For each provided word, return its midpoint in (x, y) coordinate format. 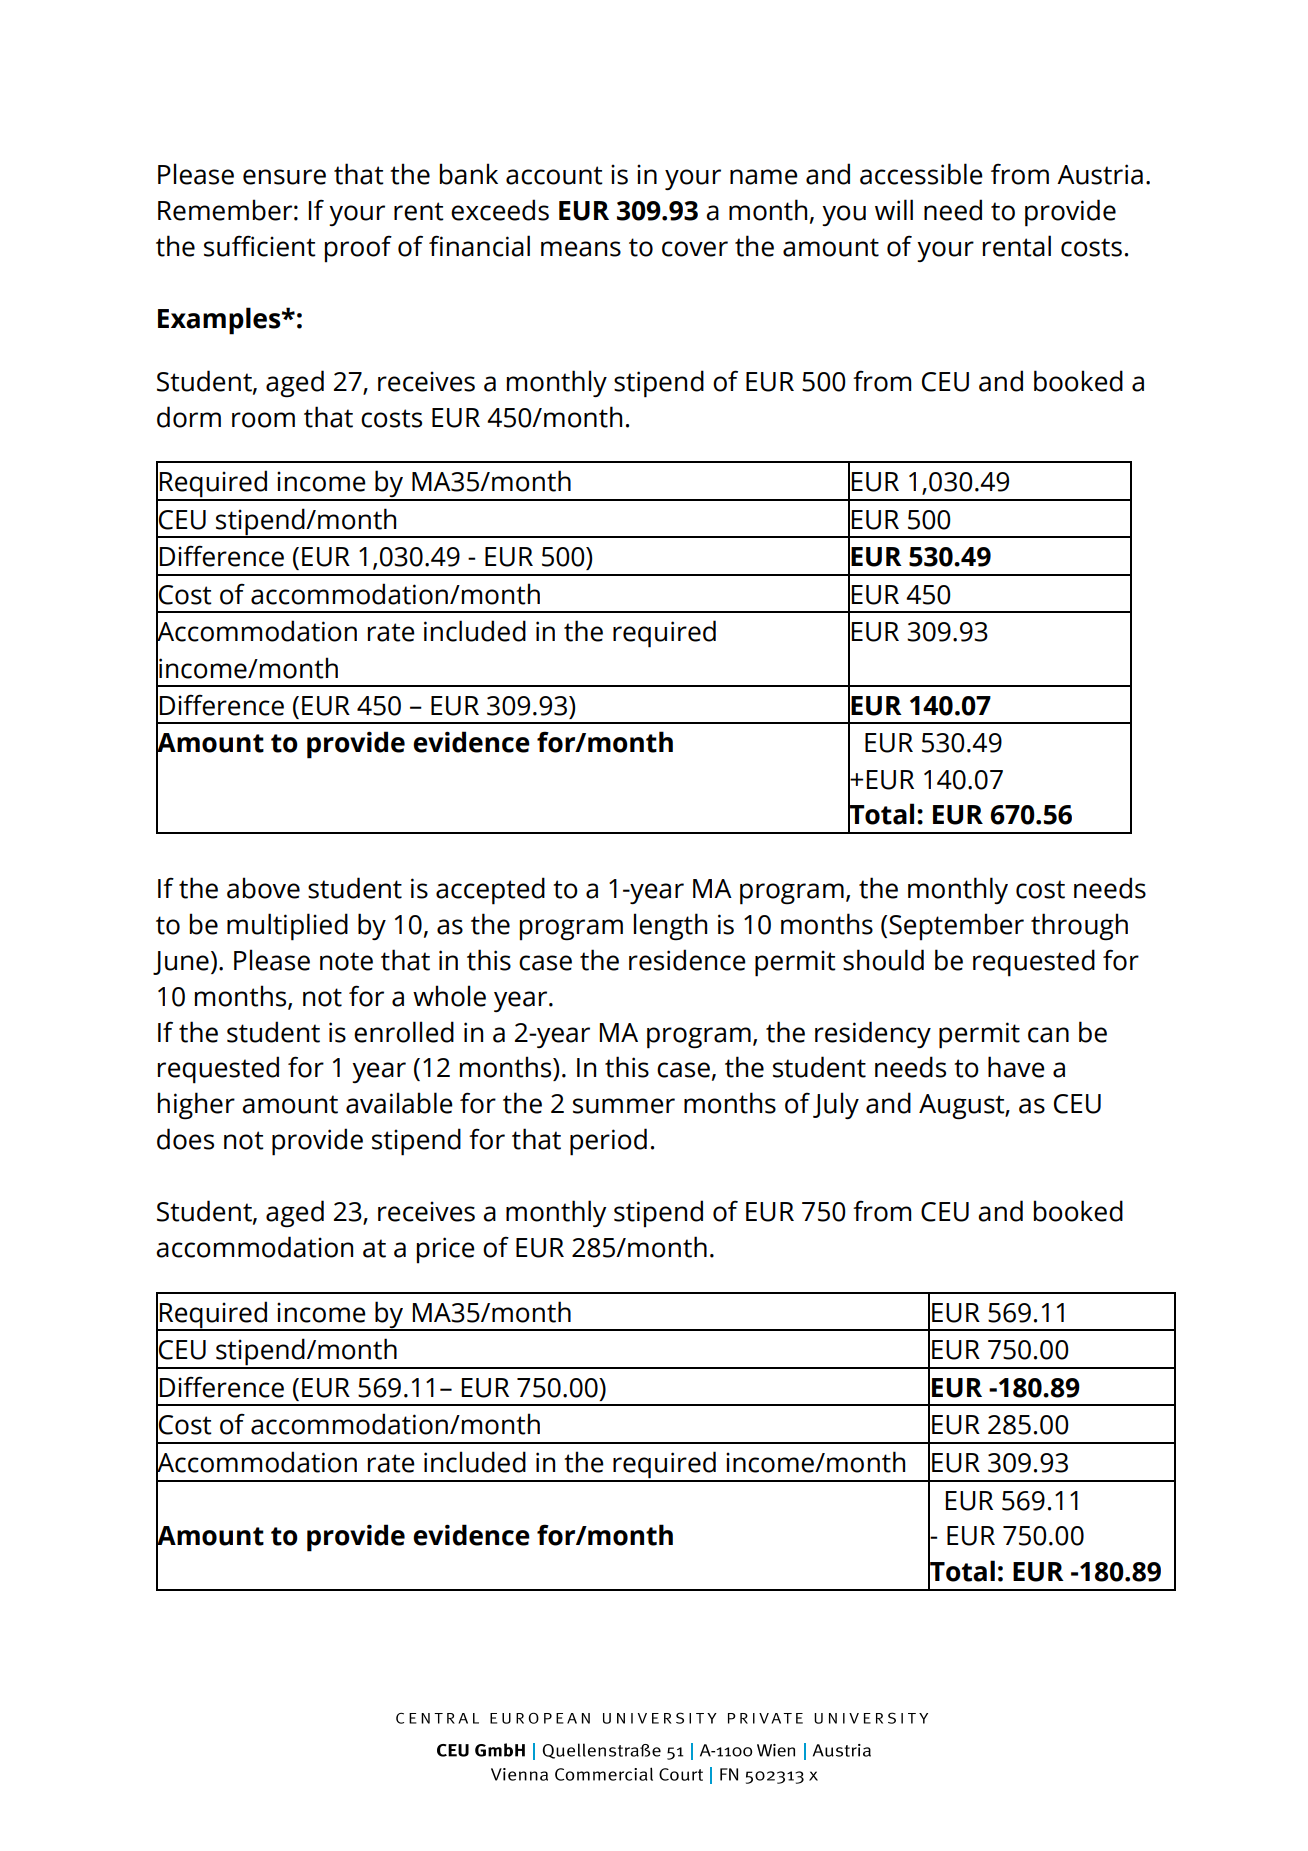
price (446, 1250)
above (263, 888)
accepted (490, 891)
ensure (284, 177)
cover (695, 249)
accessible (921, 174)
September (956, 927)
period (608, 1142)
